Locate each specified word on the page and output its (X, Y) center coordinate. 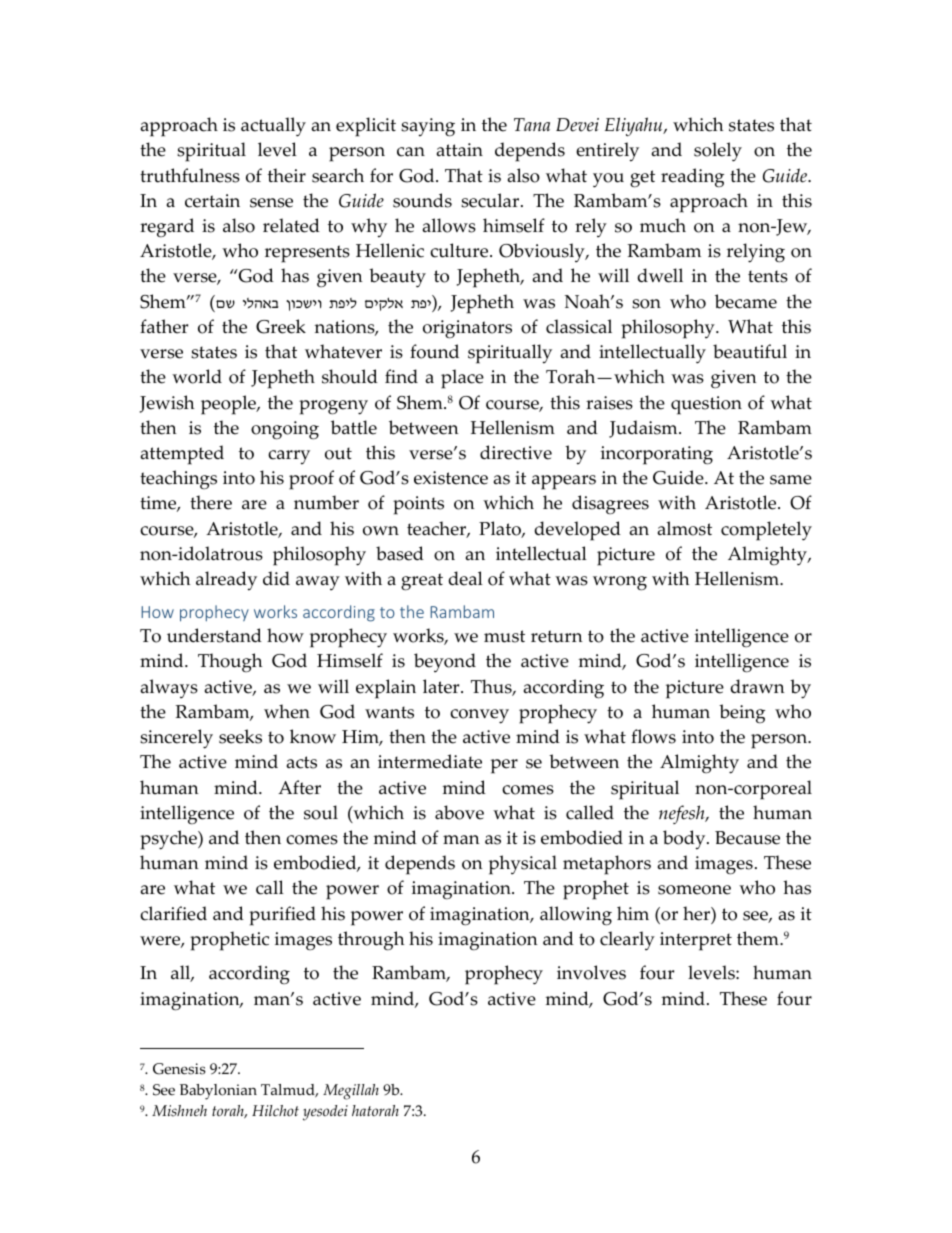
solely (718, 152)
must (504, 636)
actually (273, 127)
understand (214, 635)
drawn (758, 686)
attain (460, 150)
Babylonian (218, 1092)
